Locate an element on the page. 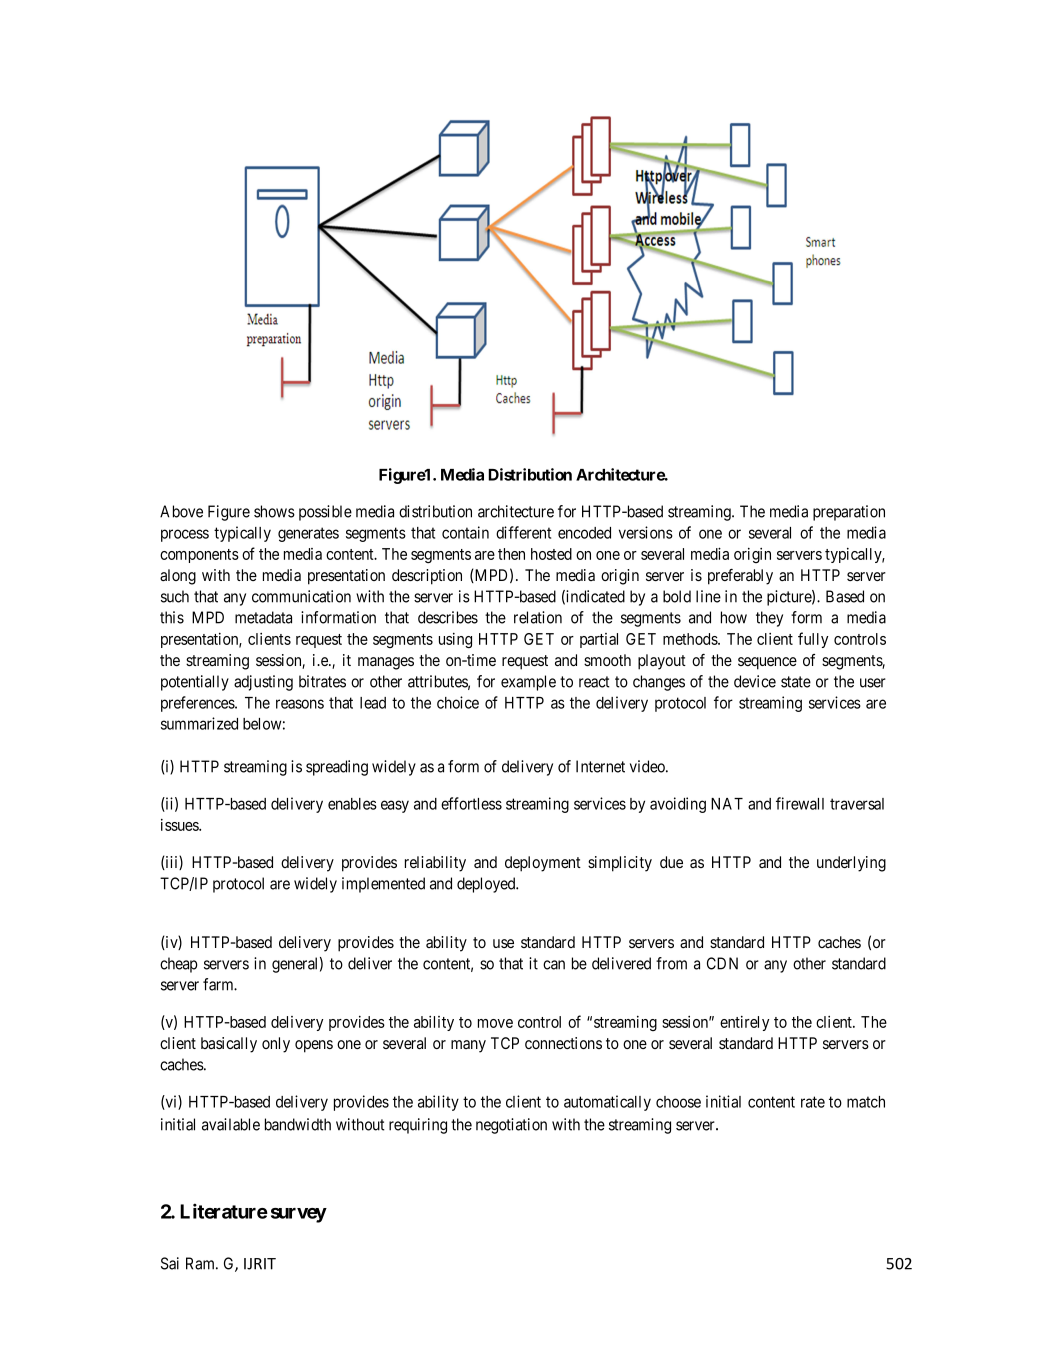  shows is located at coordinates (274, 511).
